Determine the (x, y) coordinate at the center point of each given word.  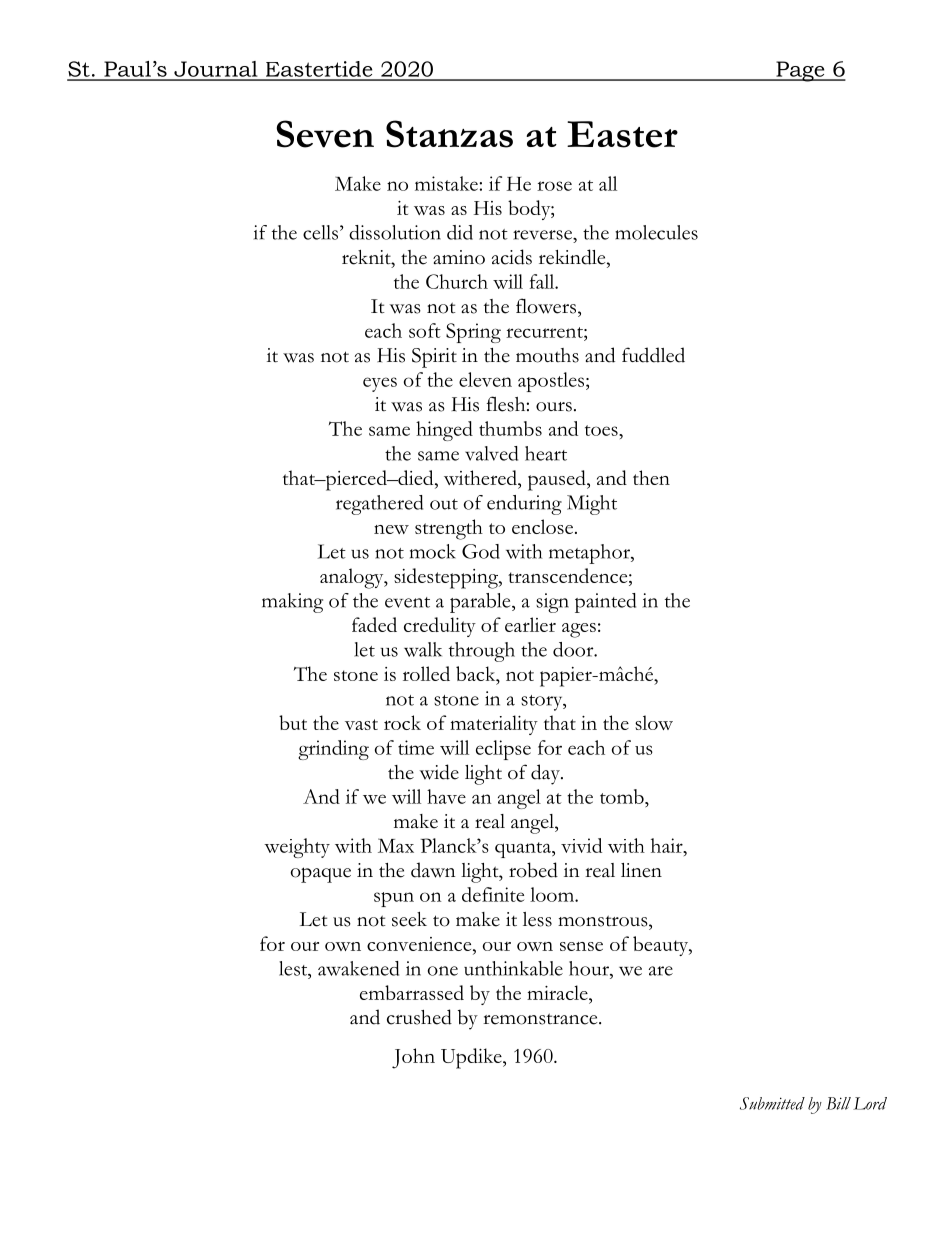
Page (800, 71)
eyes (380, 384)
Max (396, 845)
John (413, 1058)
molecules (656, 232)
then (651, 477)
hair (668, 845)
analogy (353, 578)
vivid (581, 845)
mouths (547, 355)
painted (605, 603)
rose (554, 186)
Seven (325, 134)
